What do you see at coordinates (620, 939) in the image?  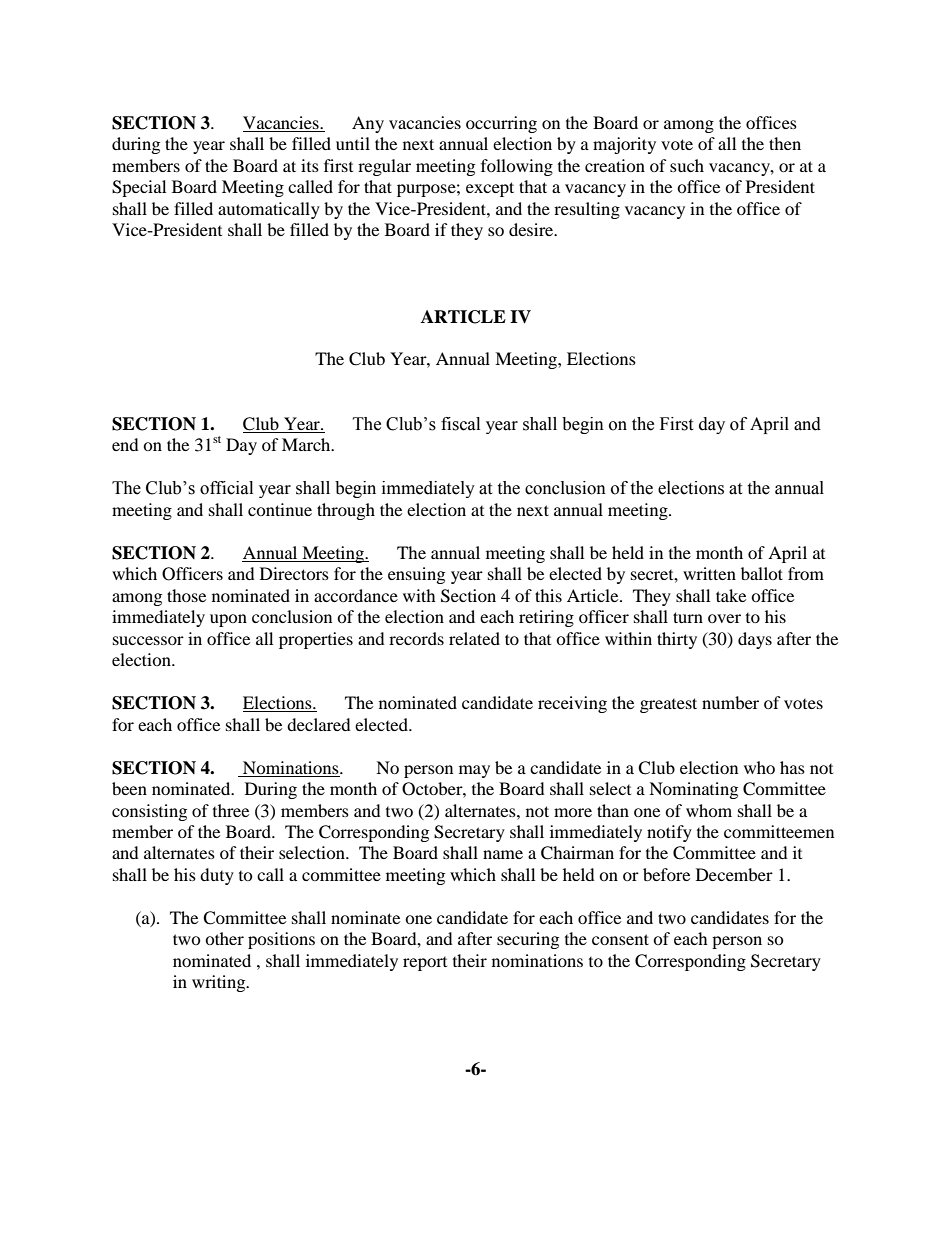 I see `consent` at bounding box center [620, 939].
